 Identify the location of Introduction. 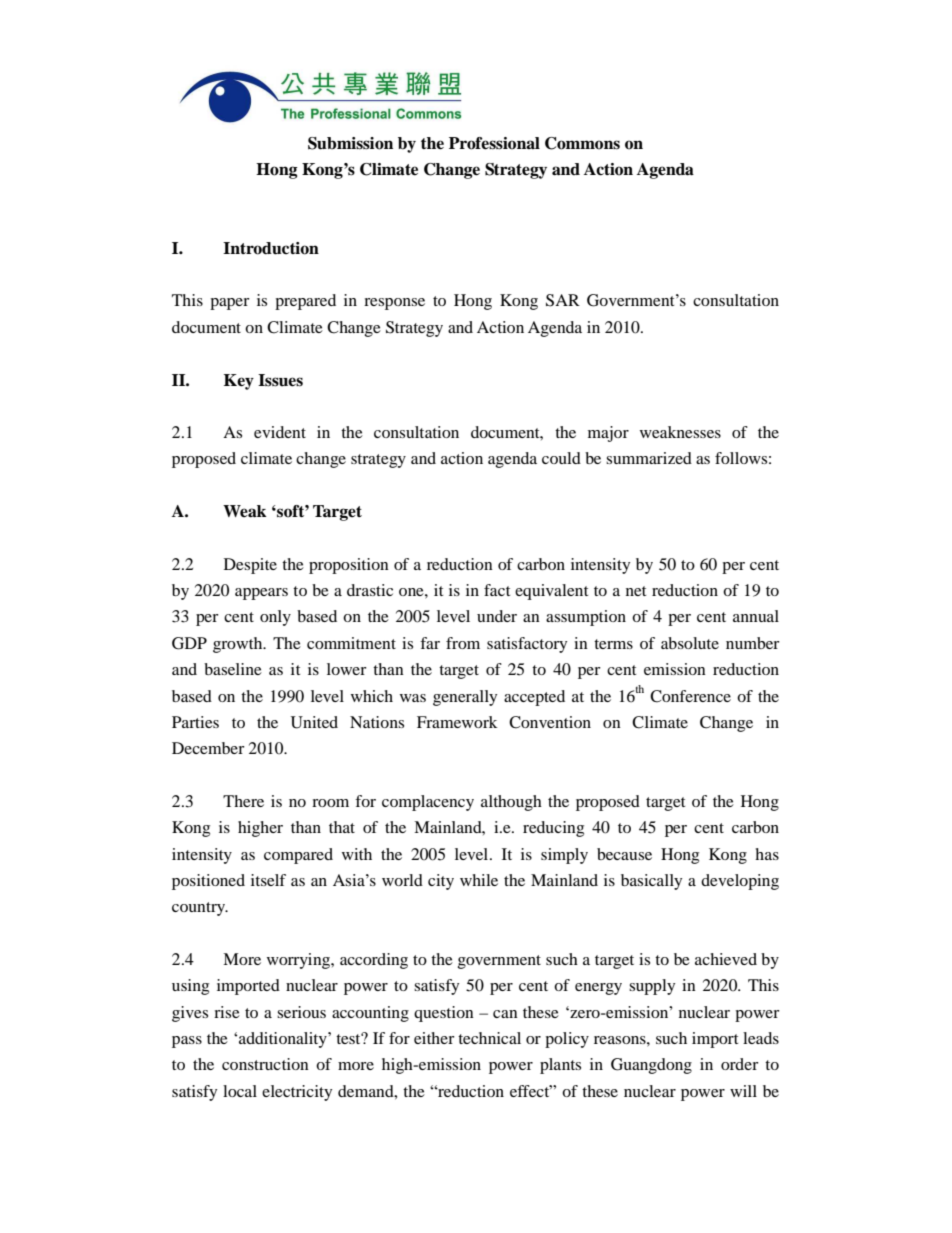
(271, 248).
